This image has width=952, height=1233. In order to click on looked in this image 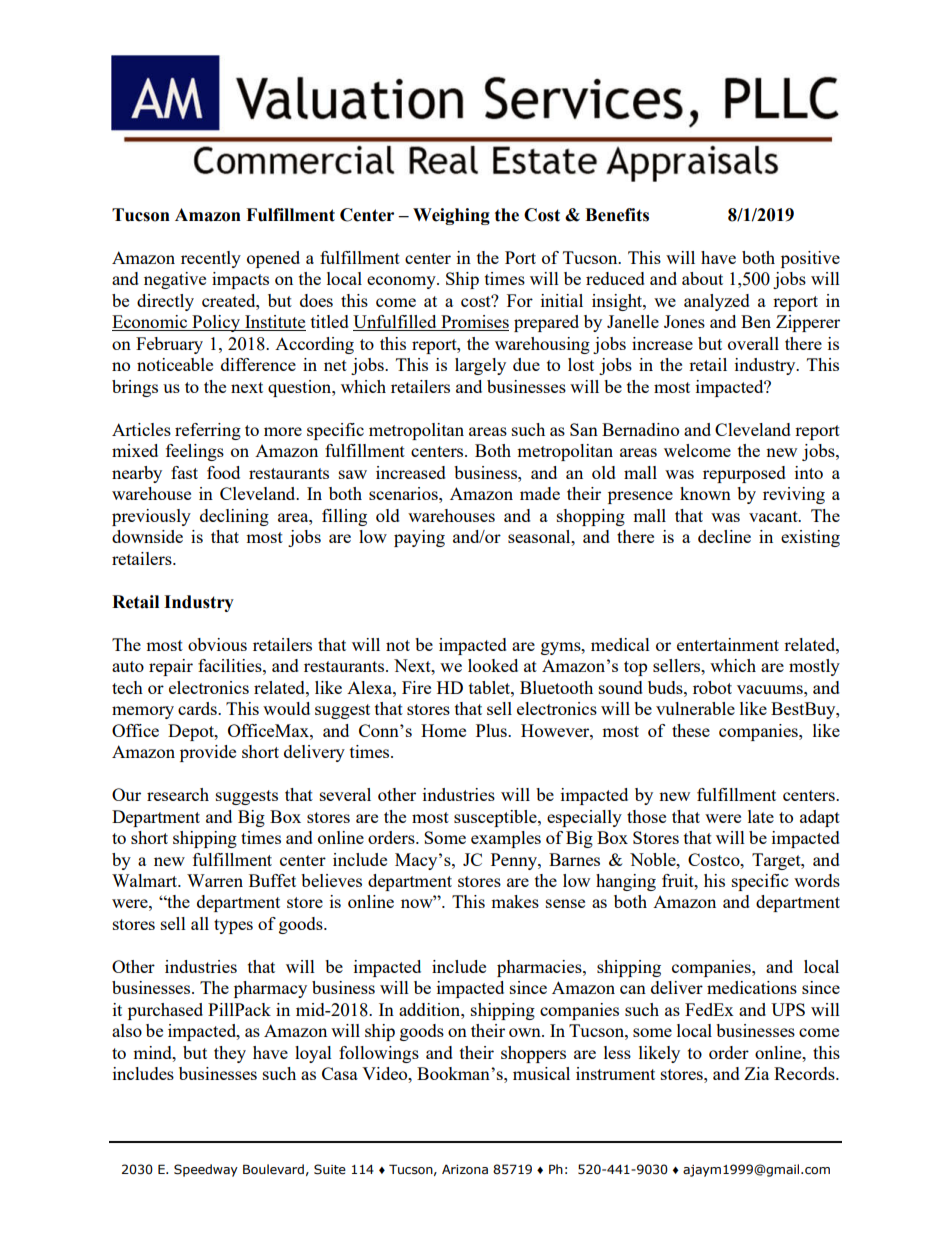, I will do `click(493, 665)`.
